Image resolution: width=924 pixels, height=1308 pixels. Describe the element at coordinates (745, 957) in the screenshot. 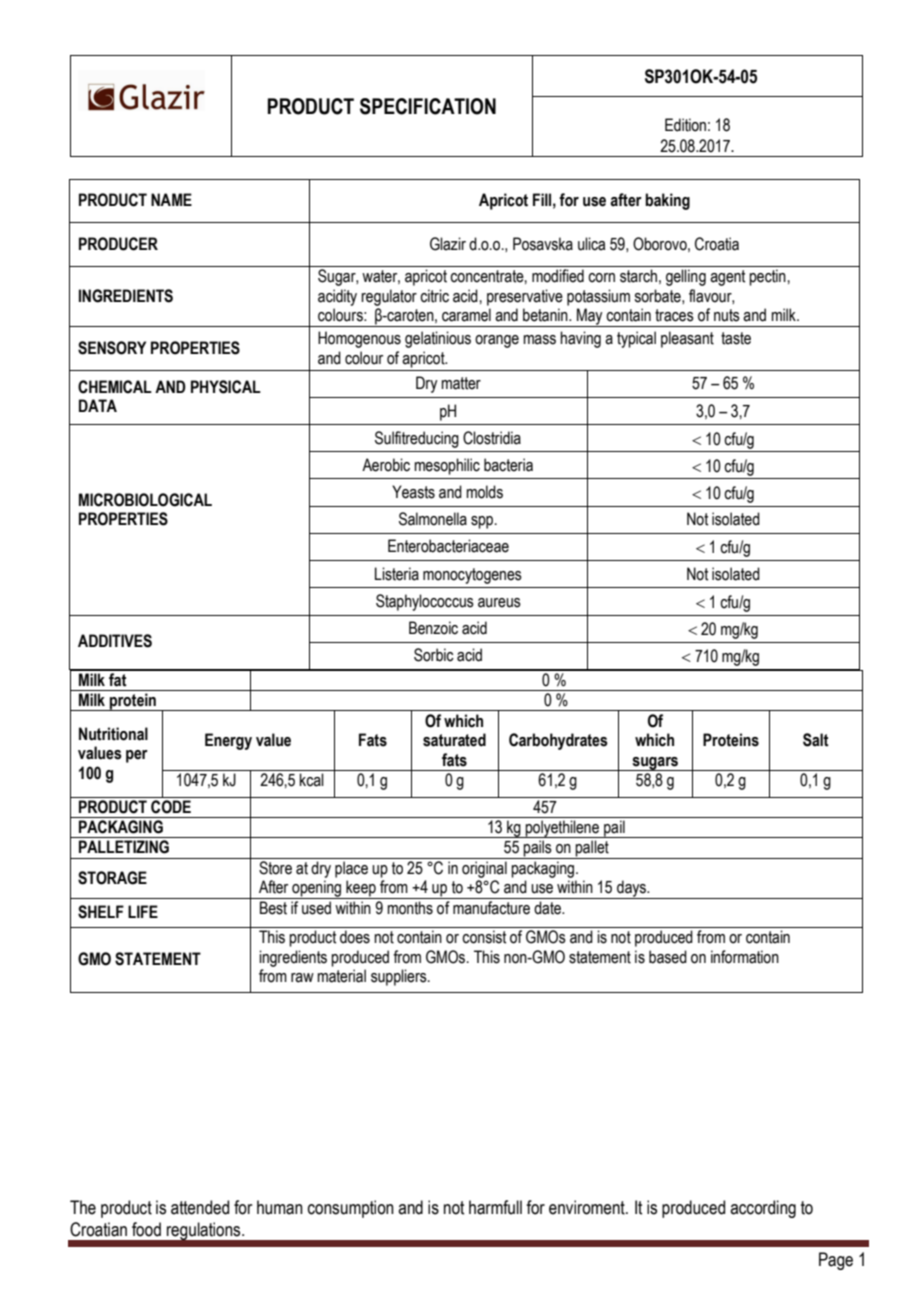

I see `information` at that location.
